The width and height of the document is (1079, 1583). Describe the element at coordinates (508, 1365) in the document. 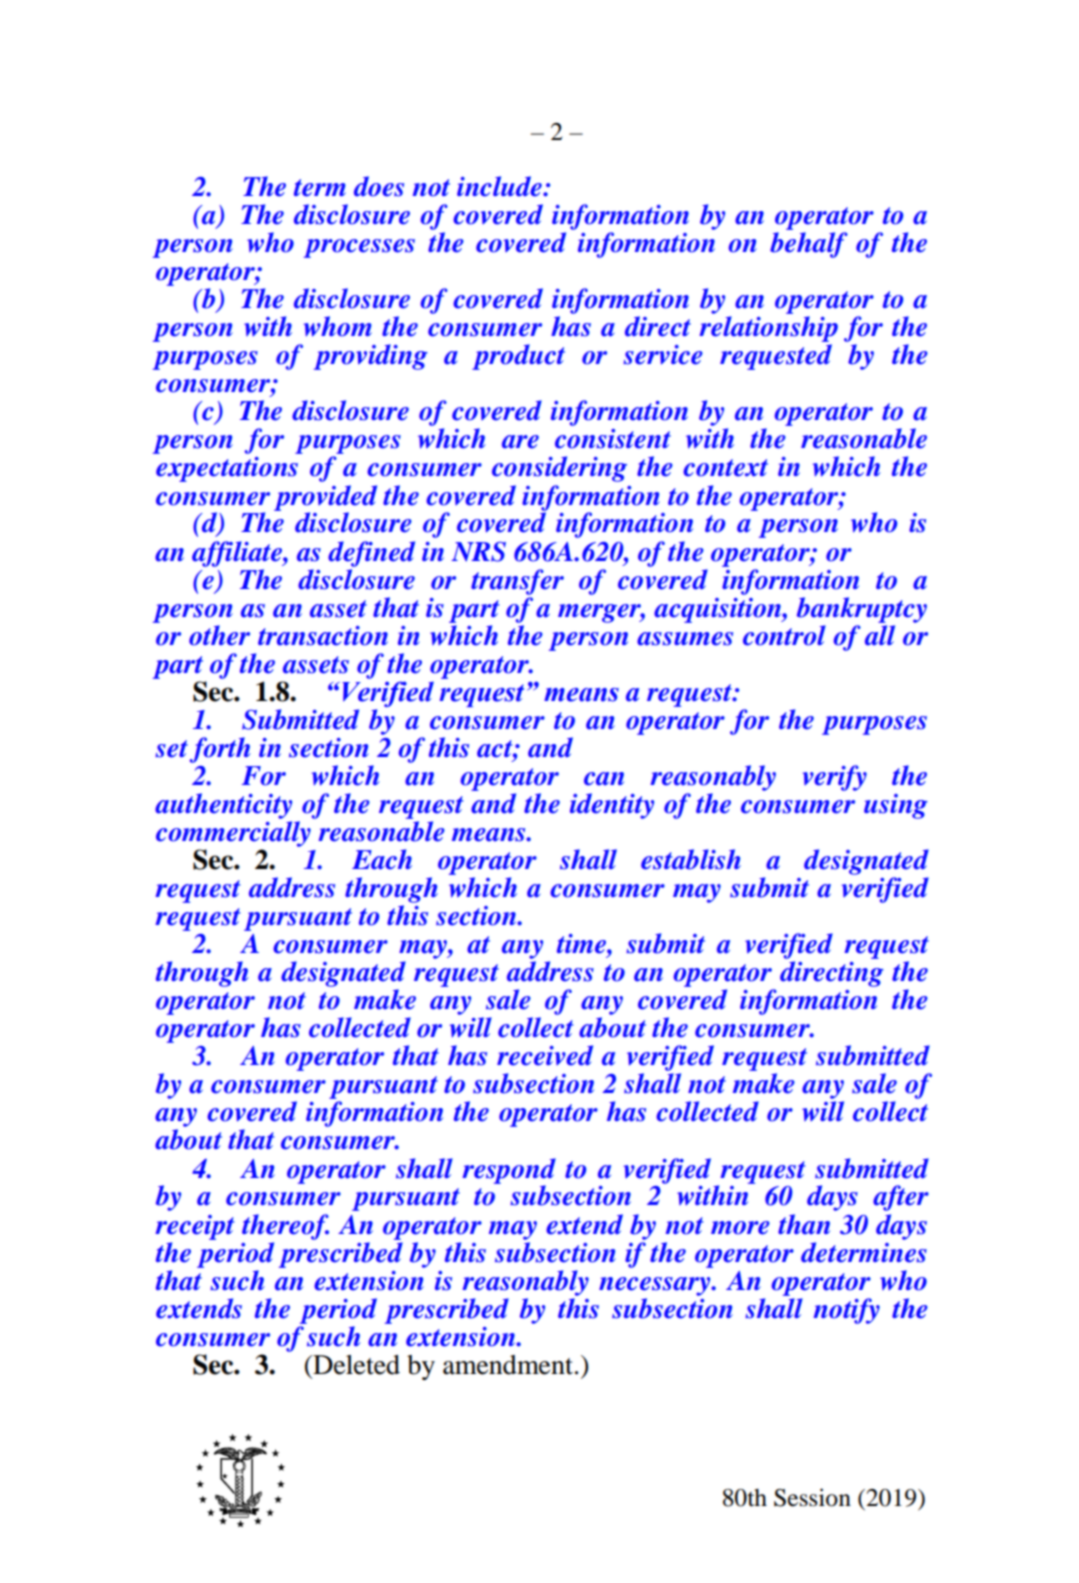

I see `amendment` at that location.
